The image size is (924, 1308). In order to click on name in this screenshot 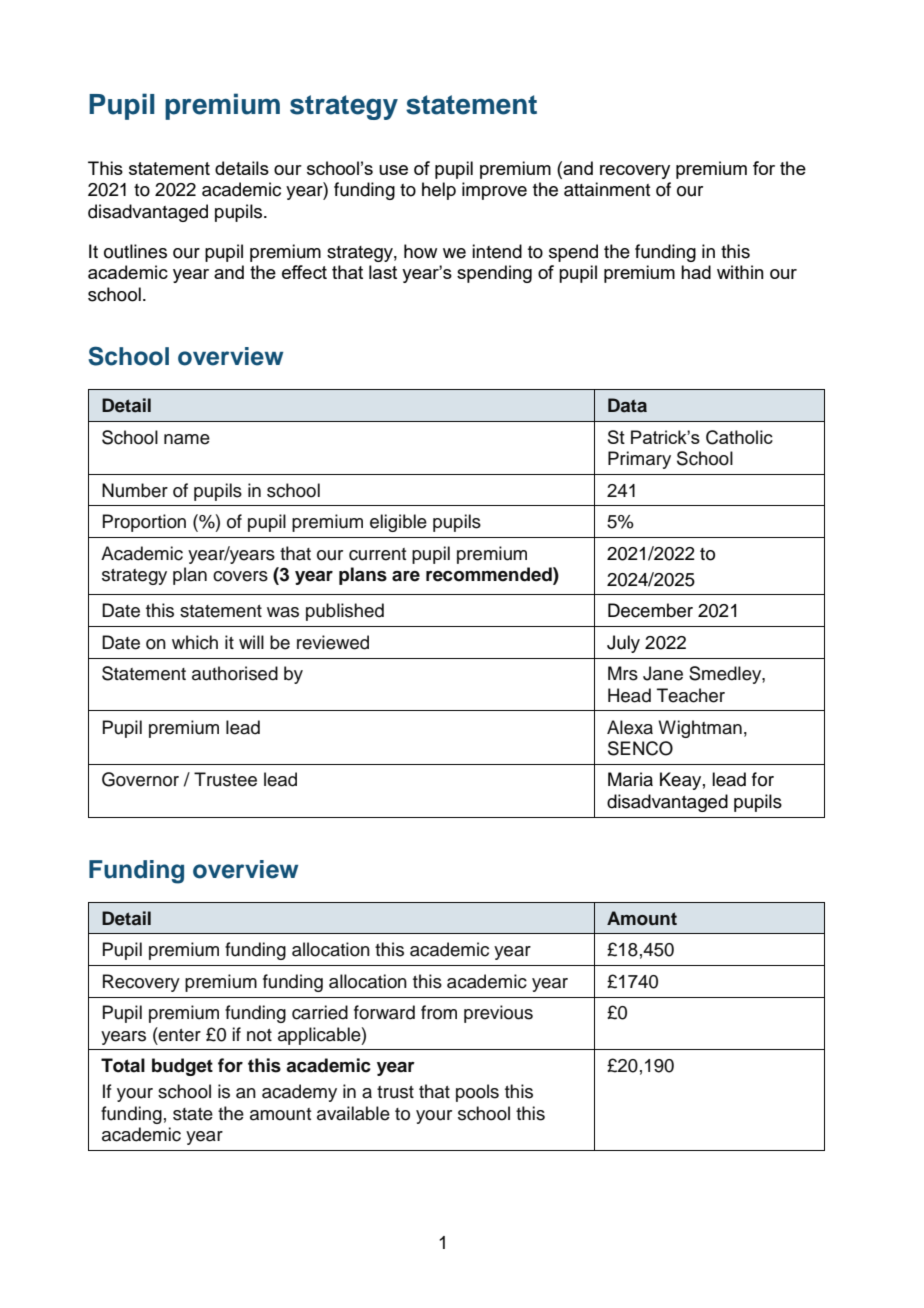, I will do `click(187, 439)`.
